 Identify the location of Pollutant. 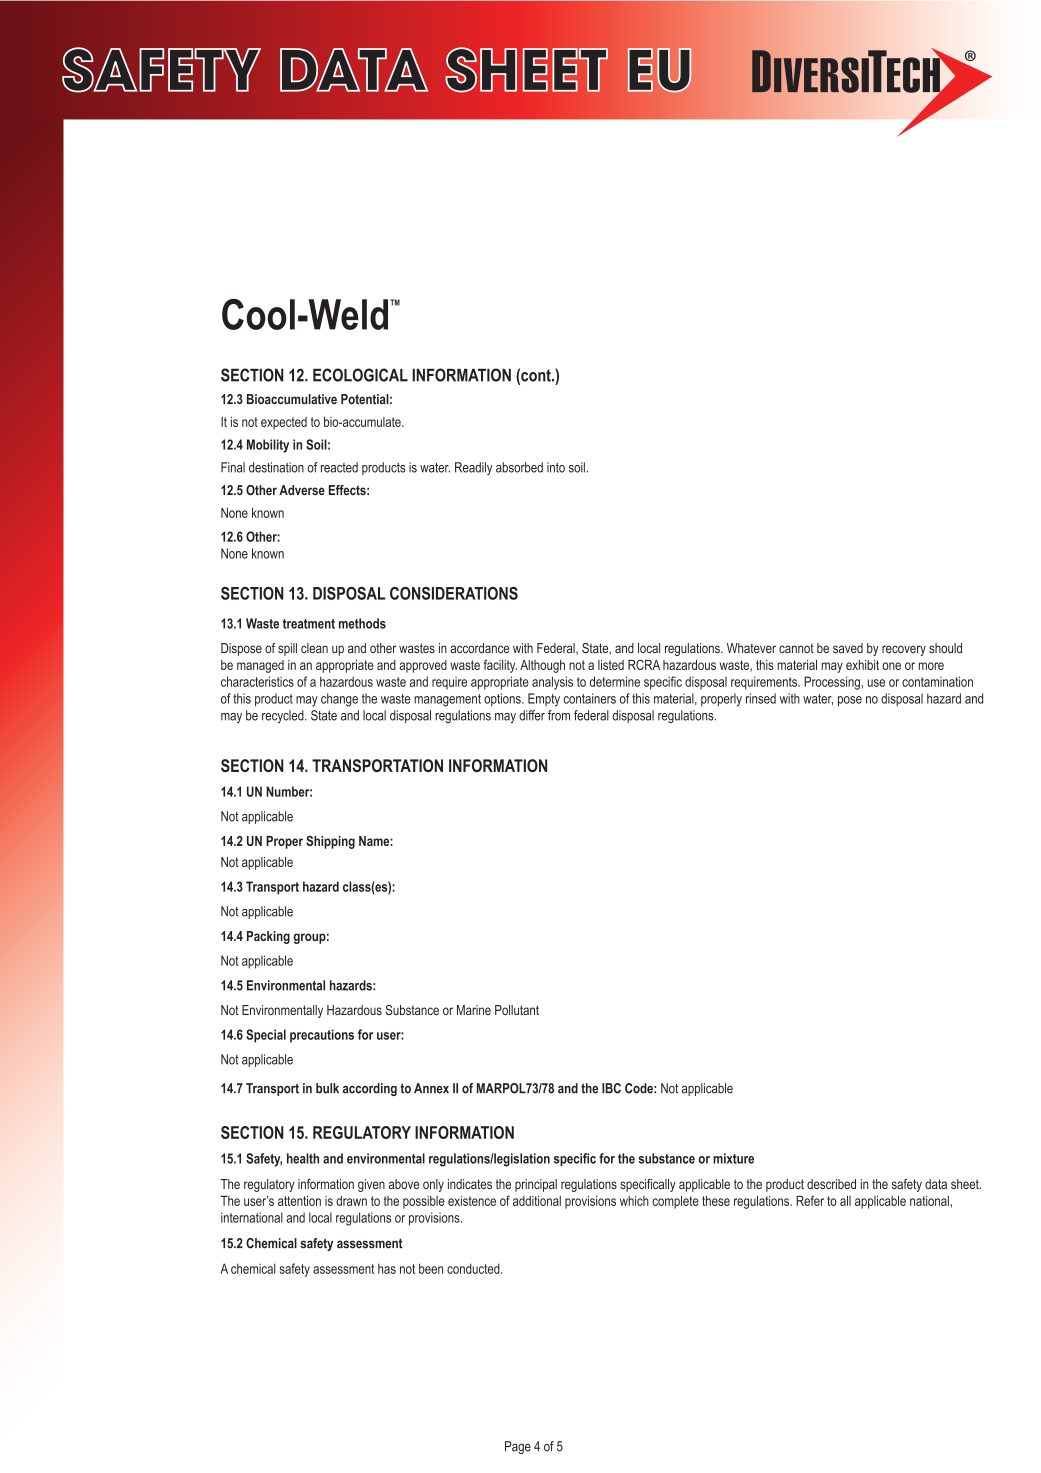
(517, 1010).
